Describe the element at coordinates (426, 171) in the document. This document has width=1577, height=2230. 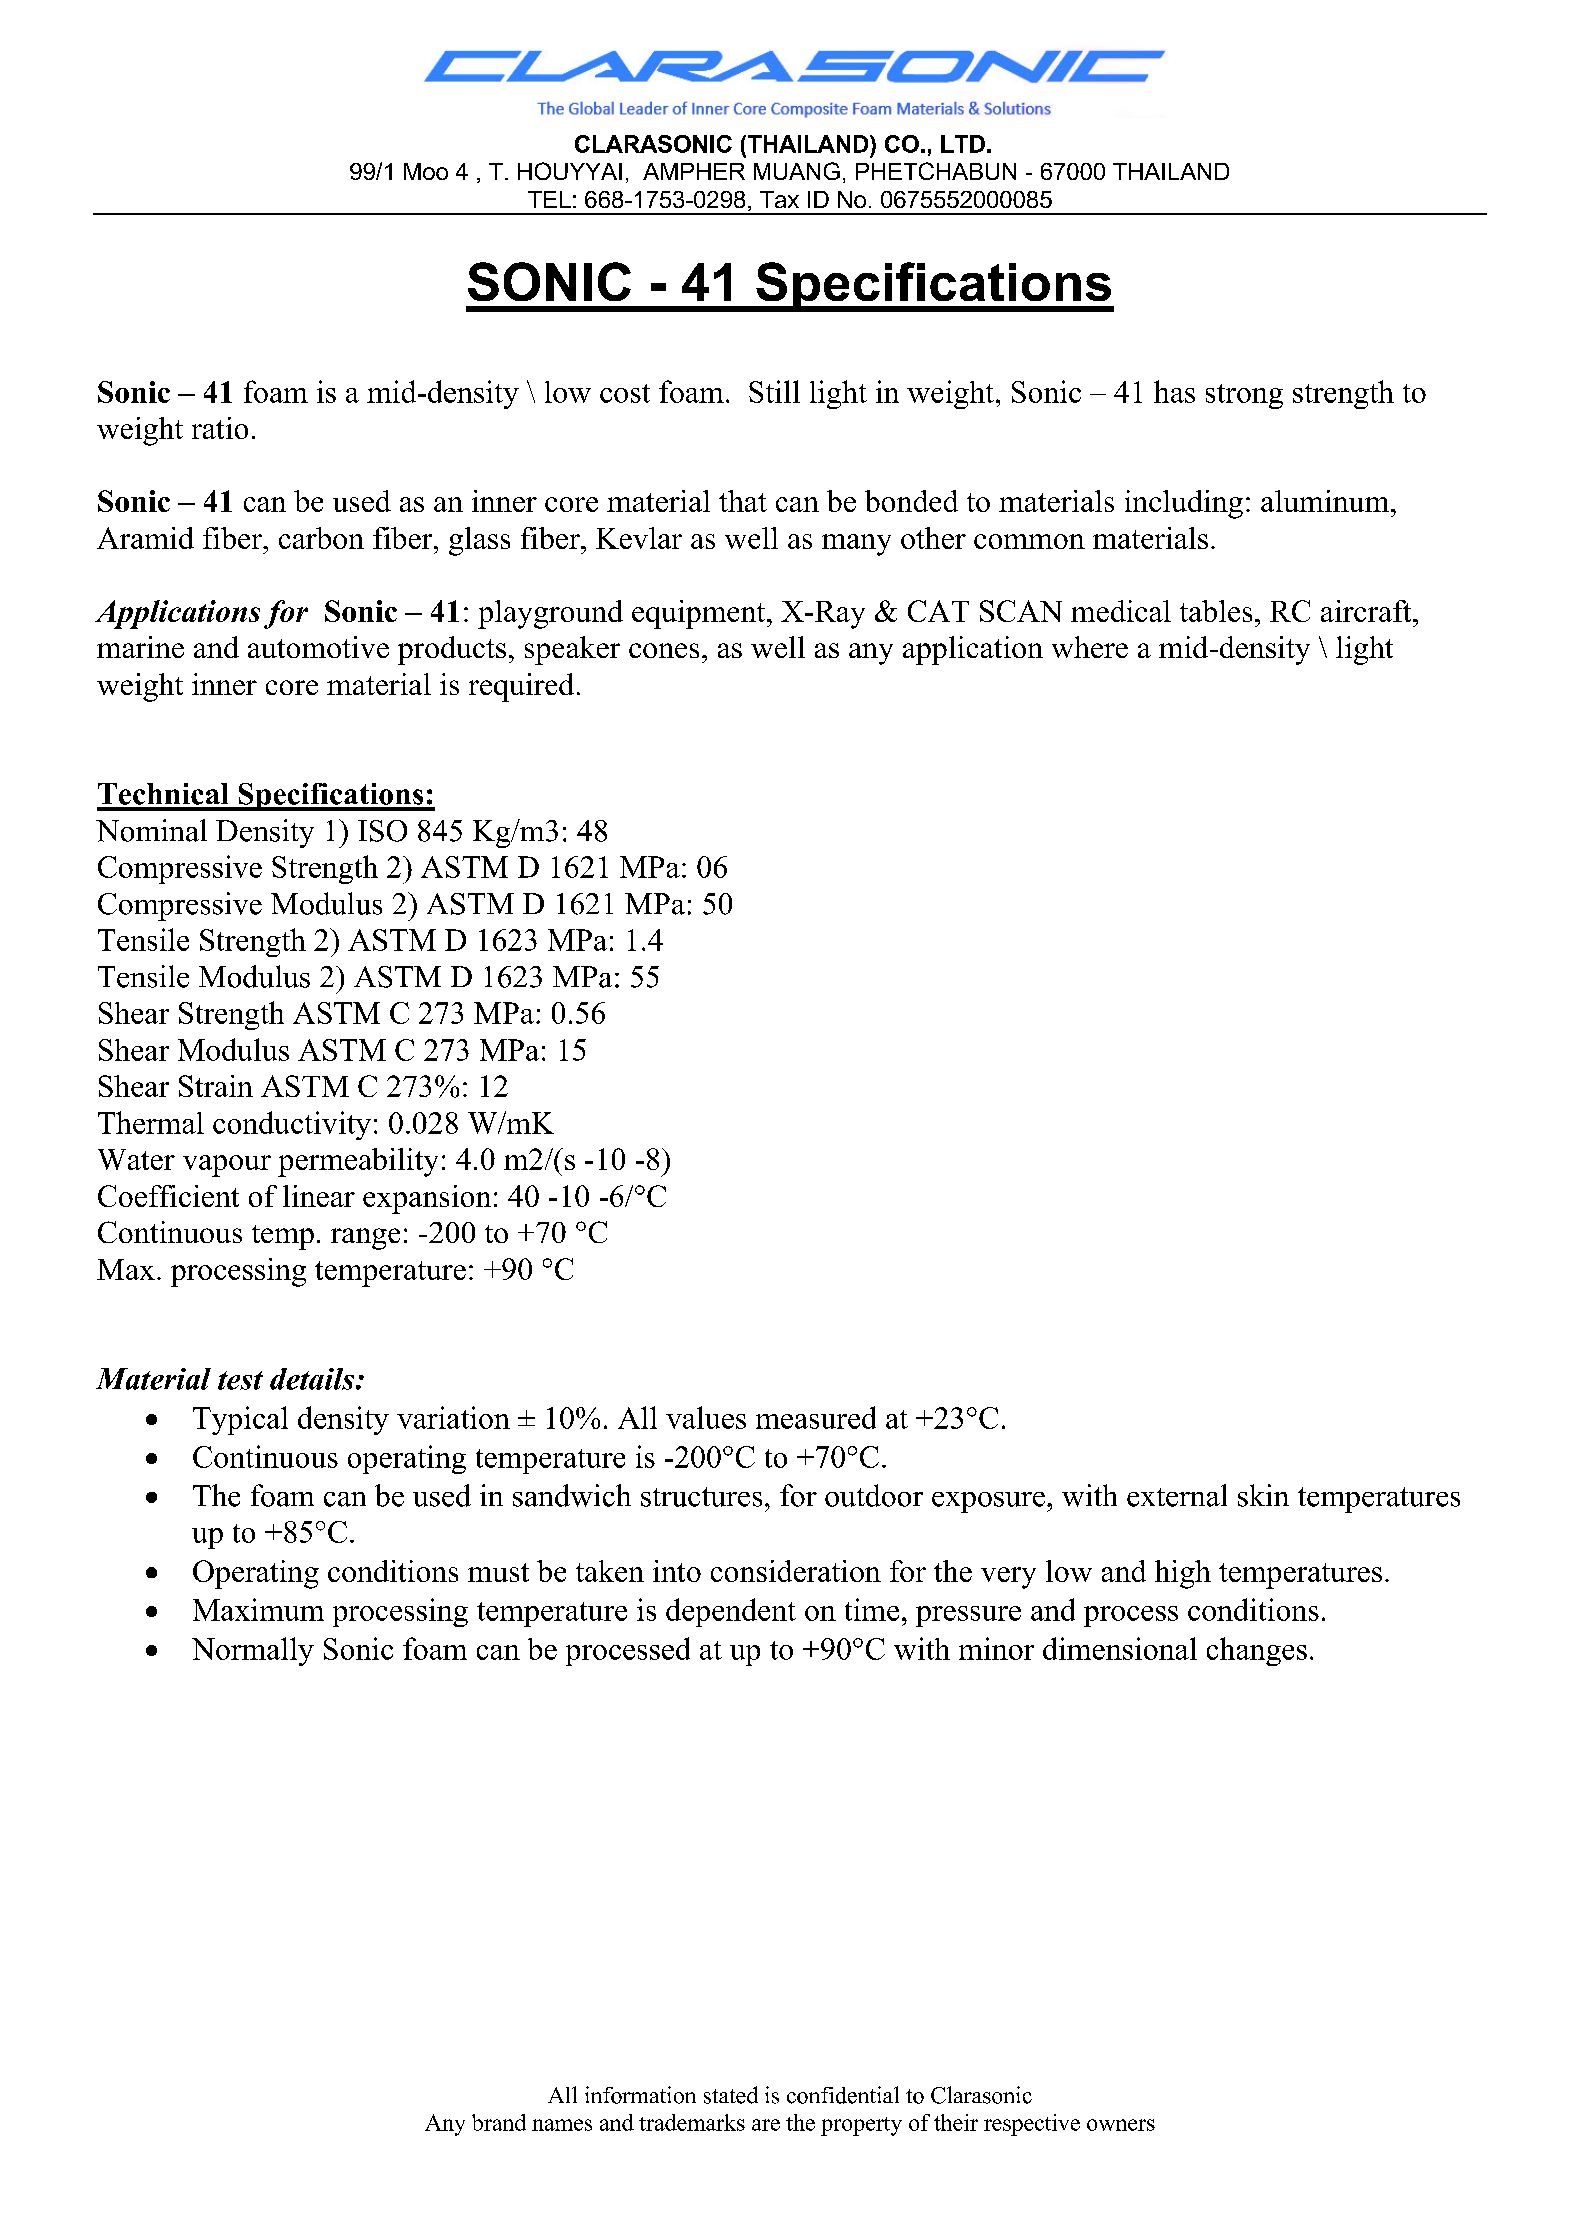
I see `Moo` at that location.
